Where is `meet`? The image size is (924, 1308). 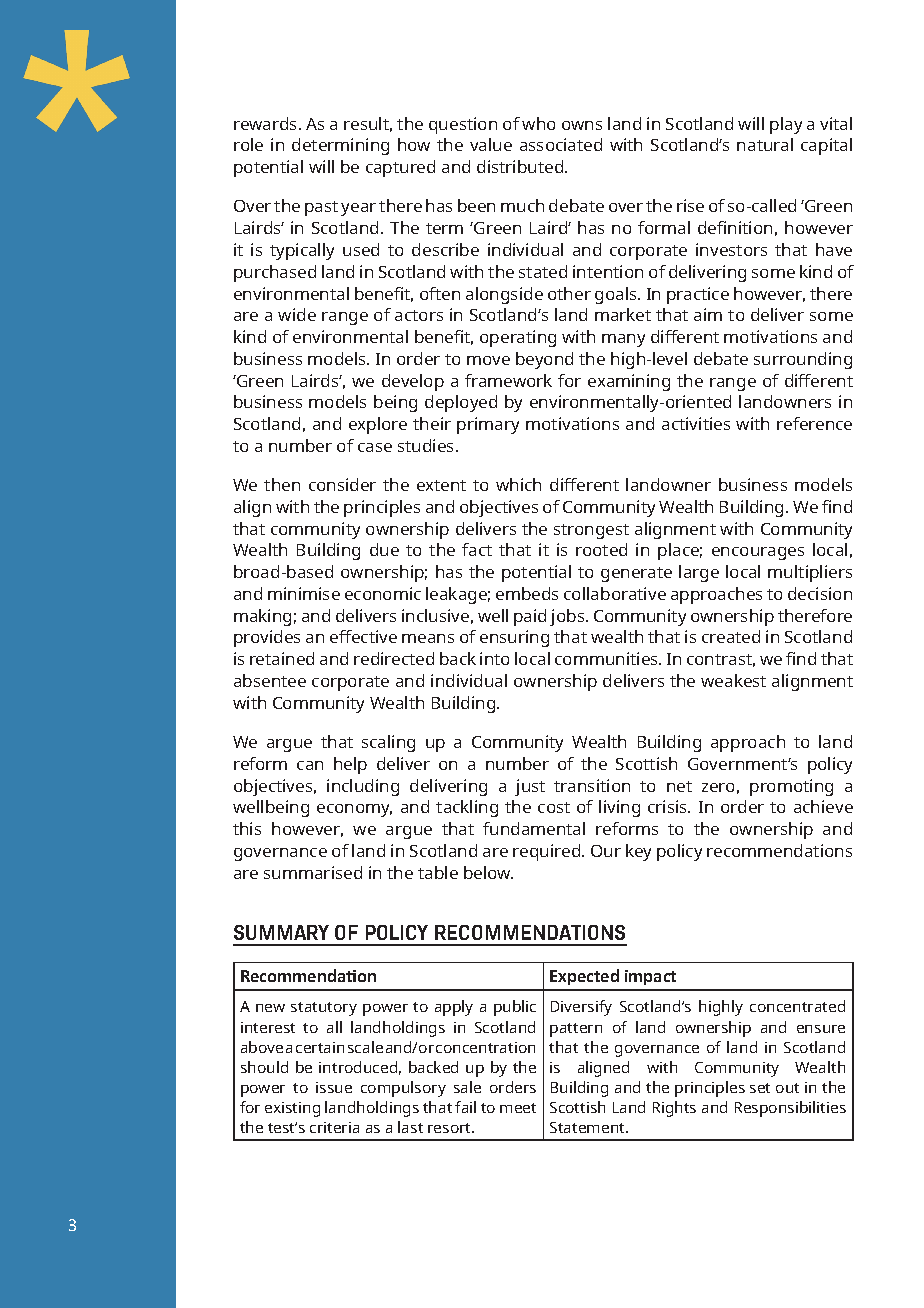
meet is located at coordinates (518, 1108).
